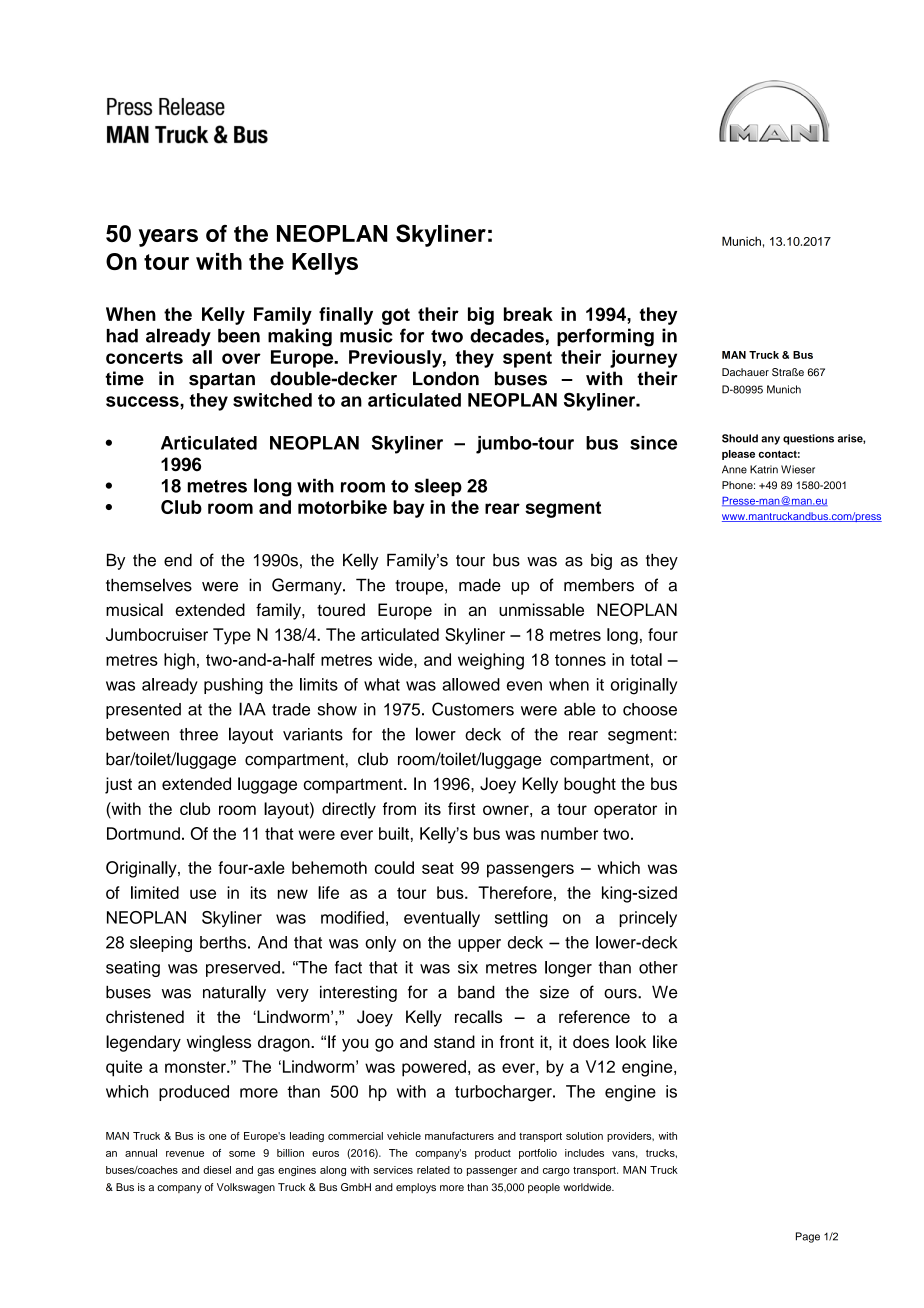 The image size is (924, 1308). What do you see at coordinates (416, 1188) in the image?
I see `employs` at bounding box center [416, 1188].
